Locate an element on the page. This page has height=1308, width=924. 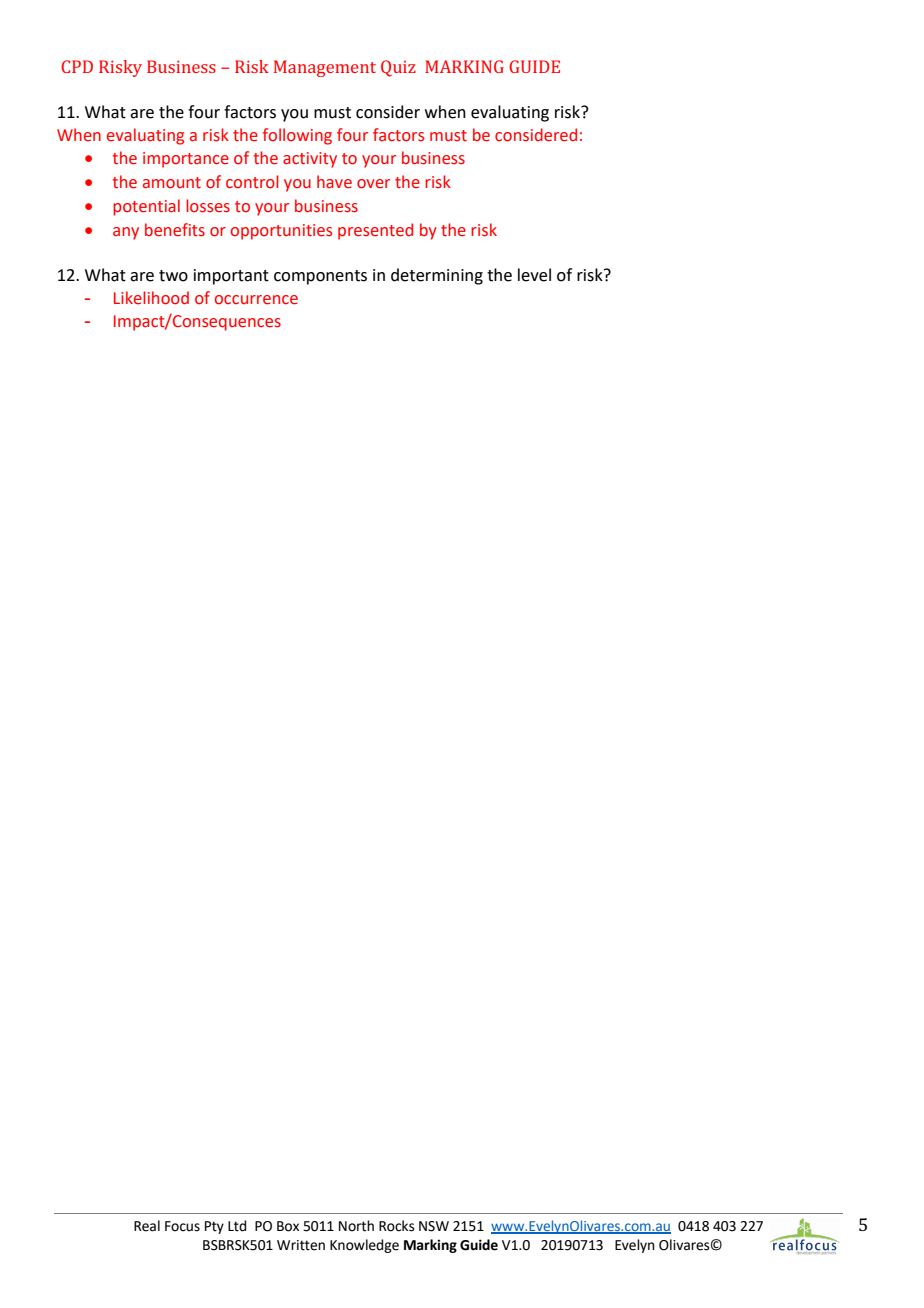
occurrence is located at coordinates (256, 300).
